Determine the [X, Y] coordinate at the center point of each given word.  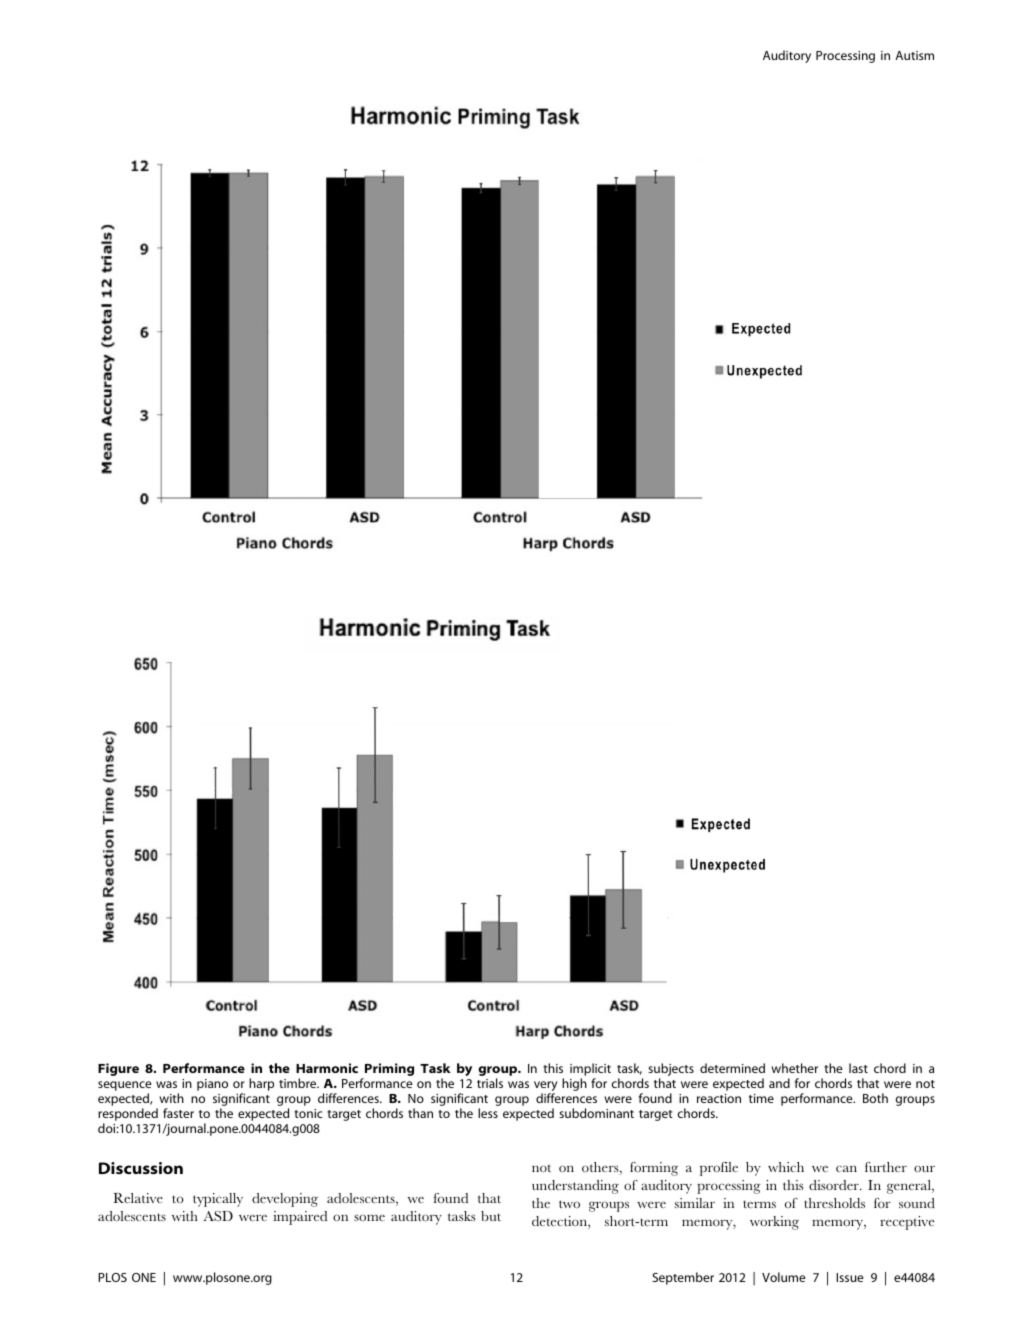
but [491, 1216]
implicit [590, 1069]
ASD [218, 1216]
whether [794, 1068]
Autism [914, 55]
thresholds [834, 1203]
